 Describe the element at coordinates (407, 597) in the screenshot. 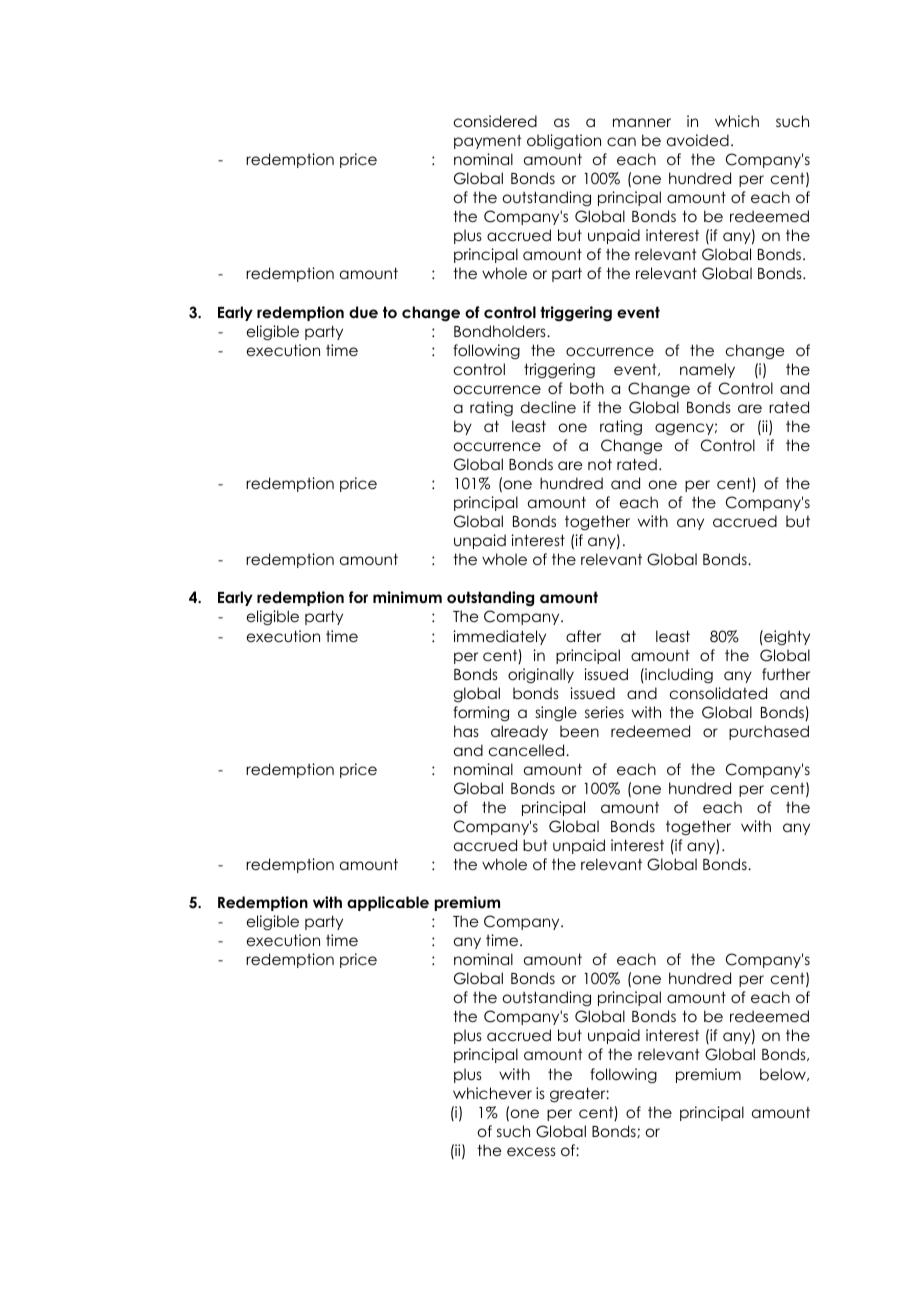

I see `minimum` at that location.
